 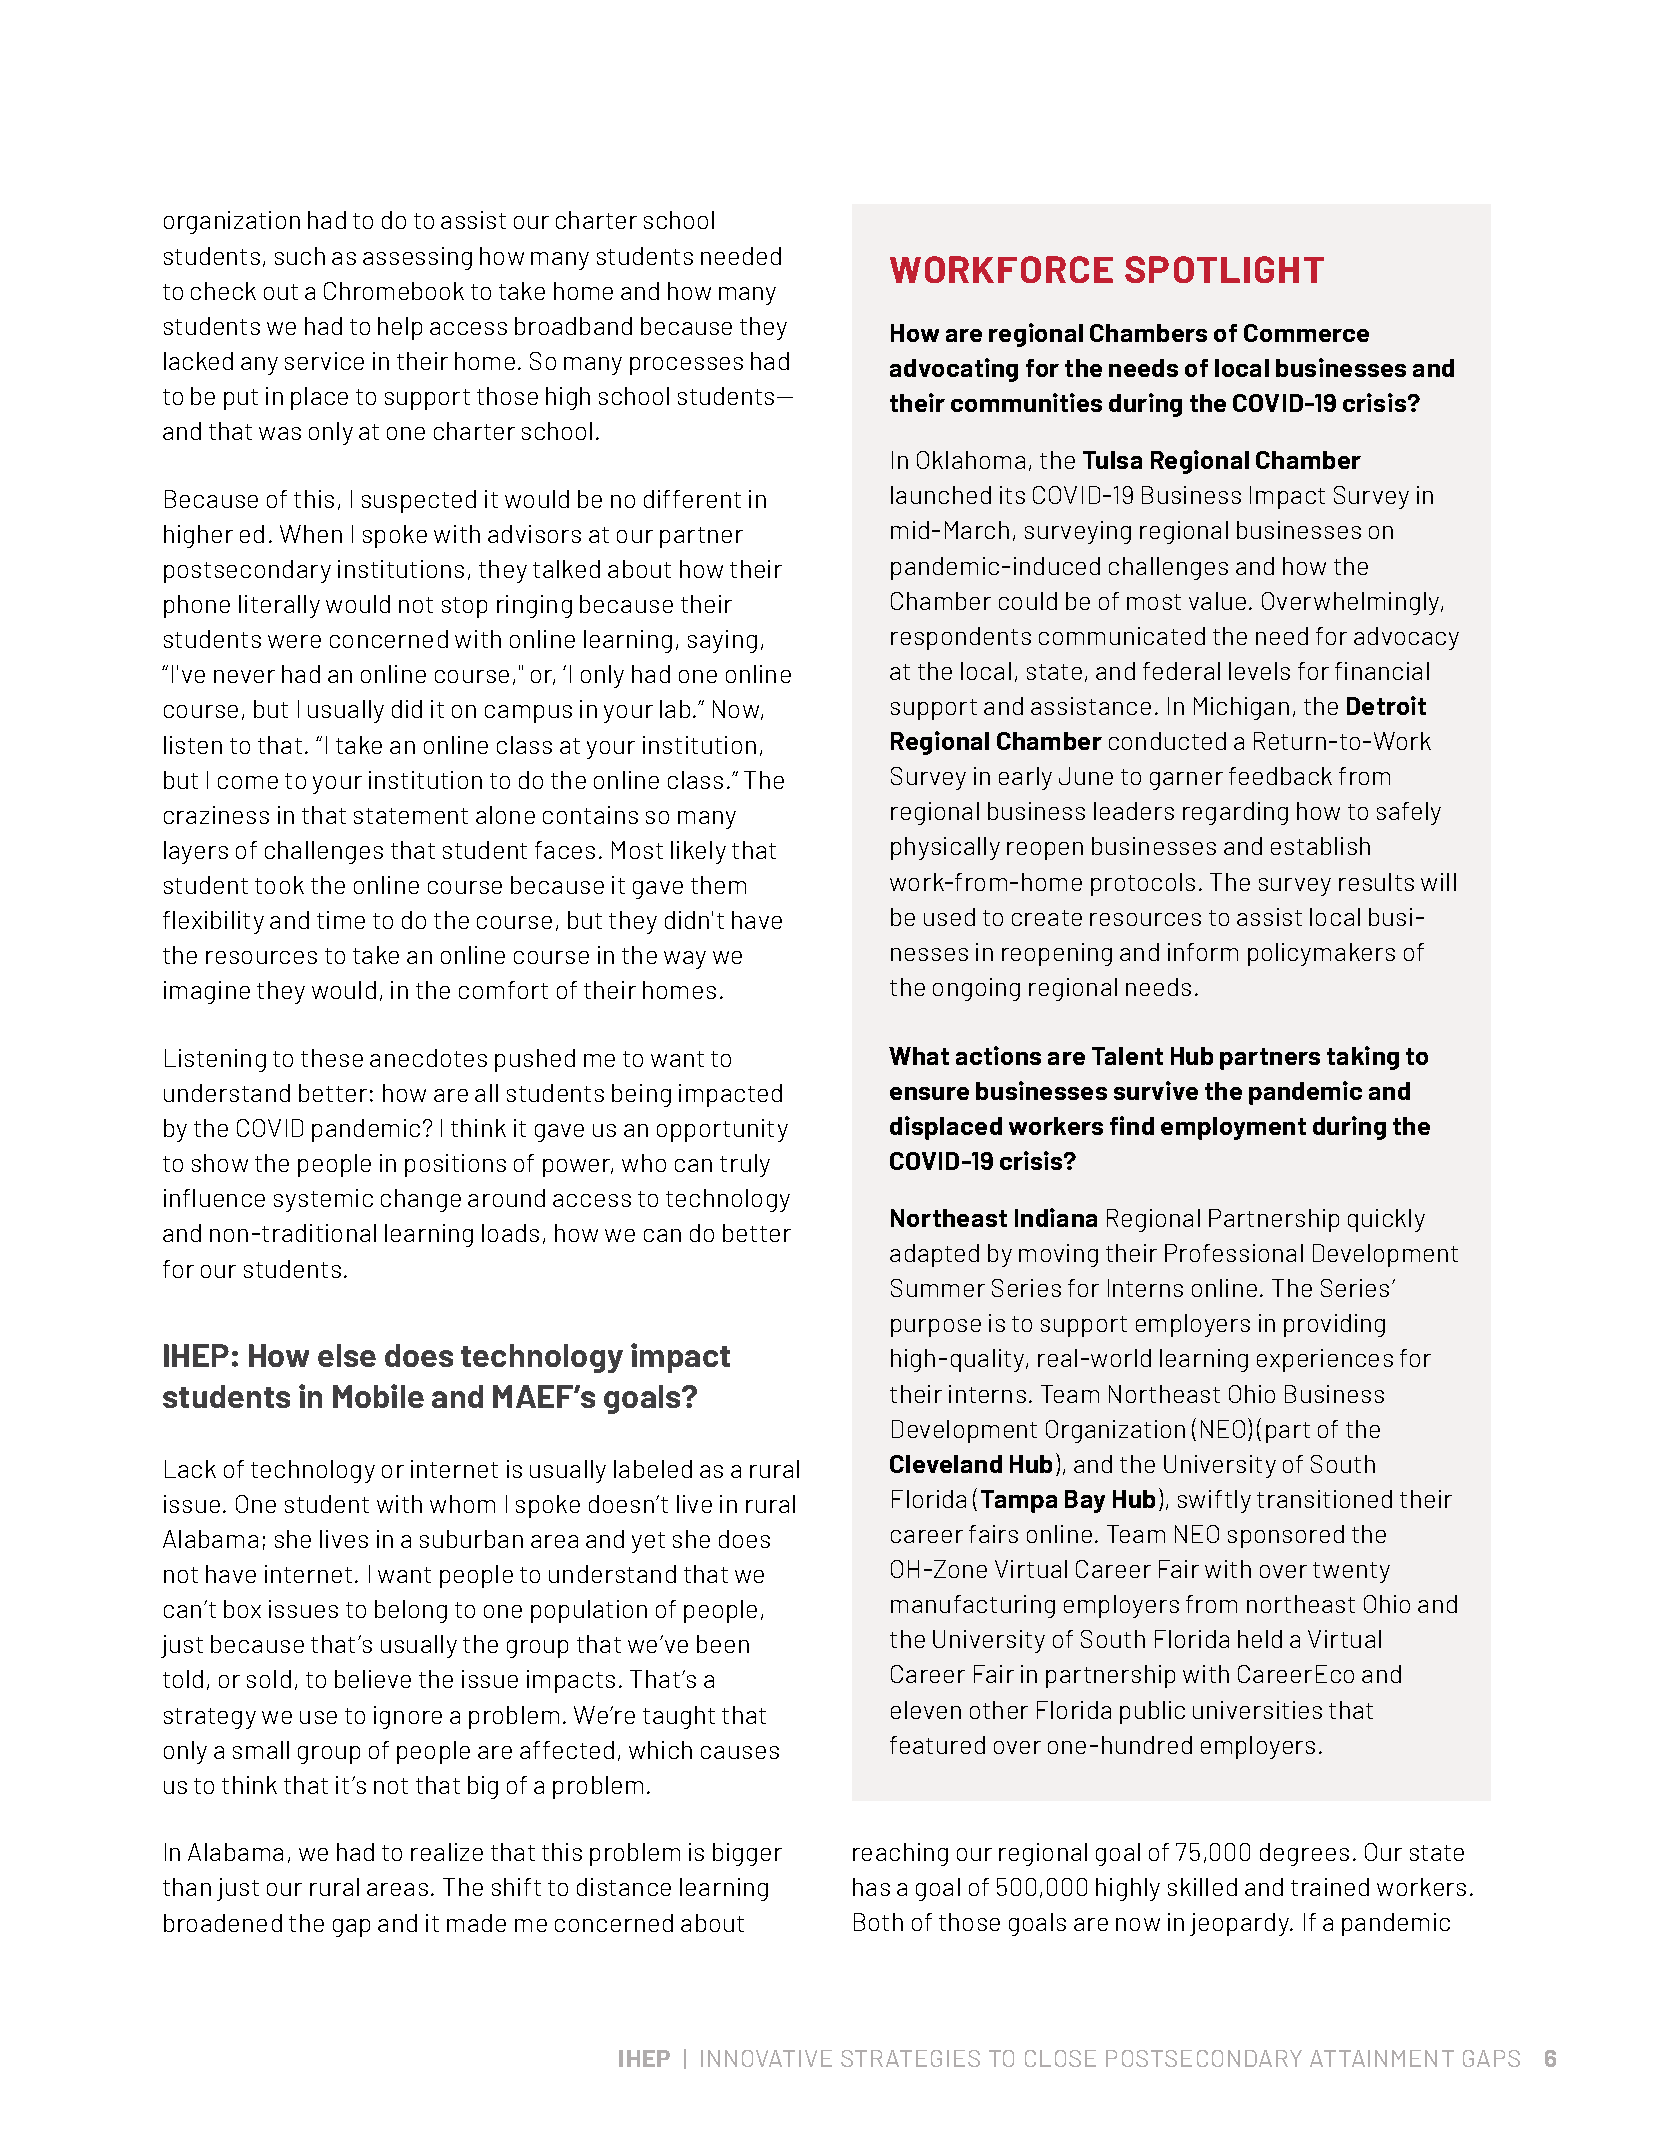 What do you see at coordinates (722, 641) in the screenshot?
I see `saying` at bounding box center [722, 641].
